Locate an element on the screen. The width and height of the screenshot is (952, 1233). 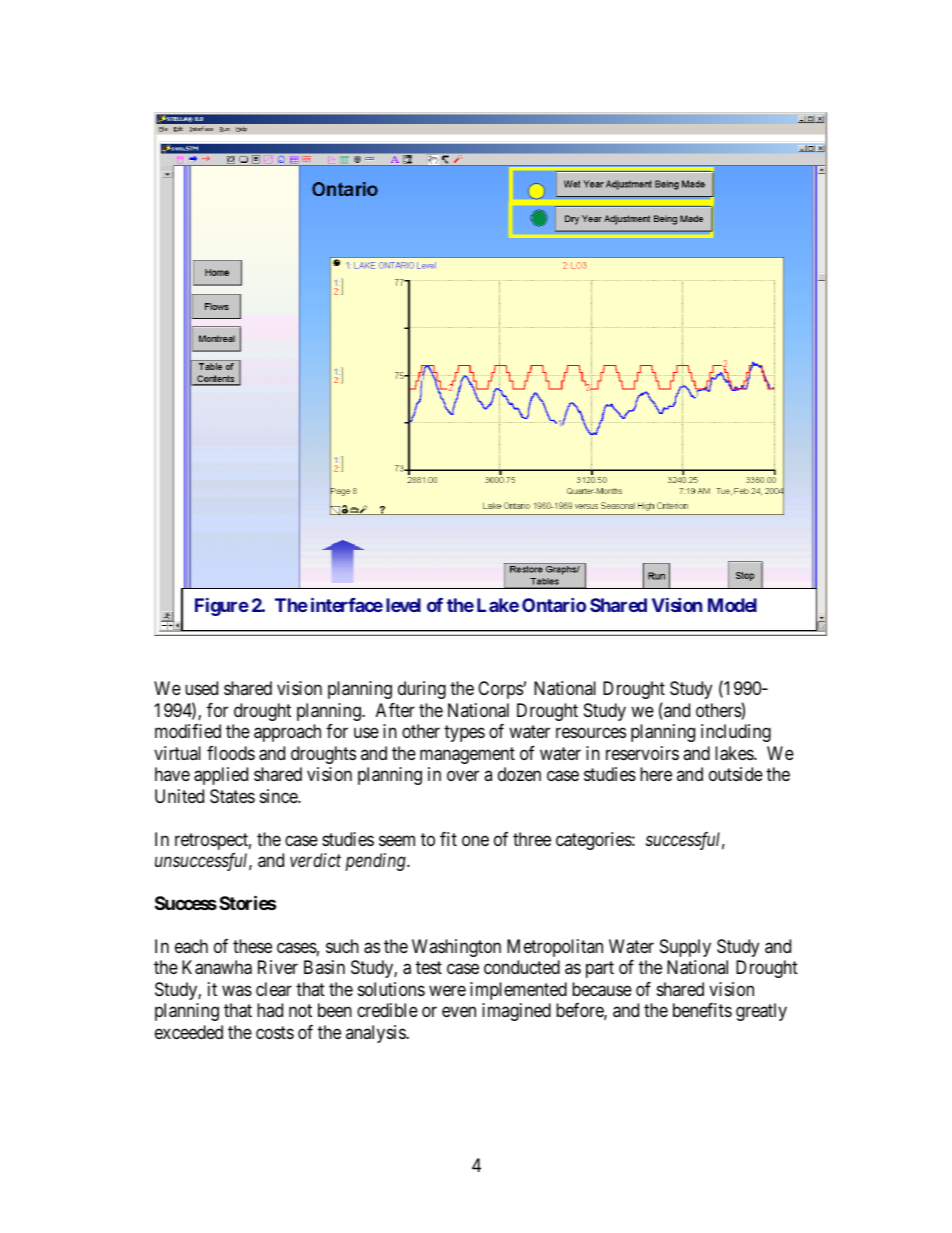
verdict is located at coordinates (315, 860).
